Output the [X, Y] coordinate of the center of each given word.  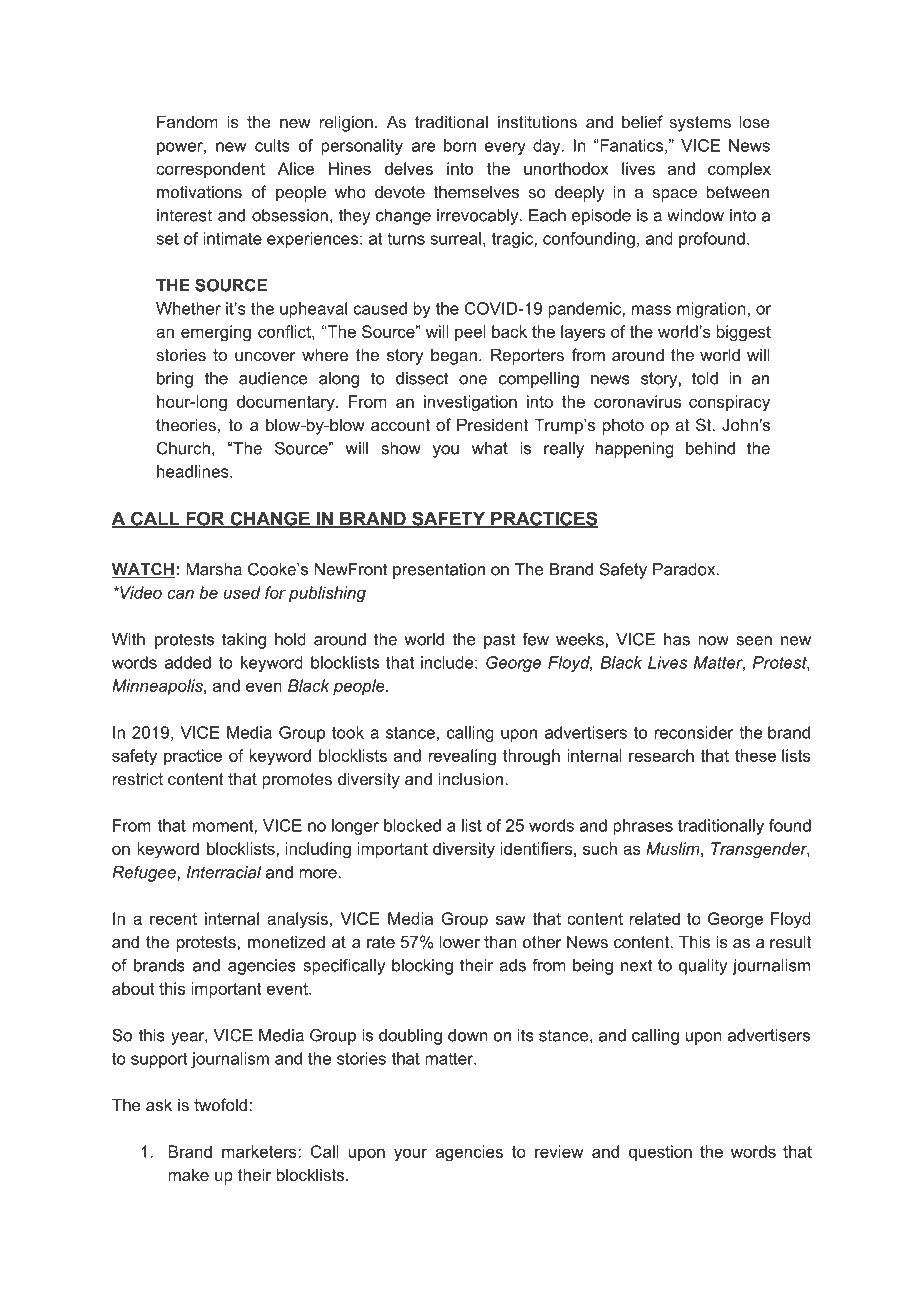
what [490, 448]
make [188, 1174]
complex [739, 170]
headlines [194, 471]
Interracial [224, 872]
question [660, 1153]
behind [710, 448]
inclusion [471, 778]
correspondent [210, 170]
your [410, 1155]
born [460, 145]
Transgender [760, 850]
